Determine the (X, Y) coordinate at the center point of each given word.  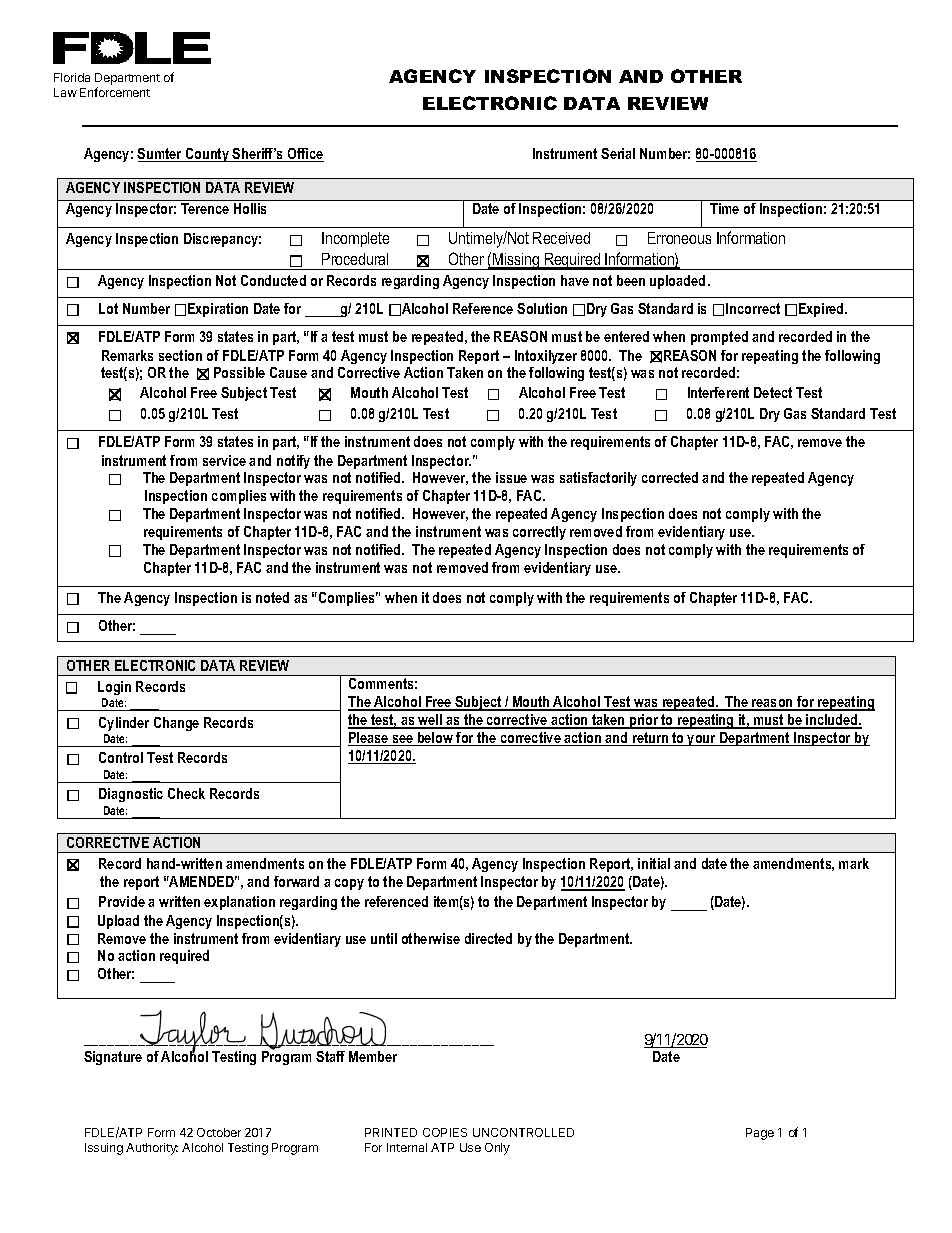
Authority (152, 1149)
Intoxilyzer (546, 357)
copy (349, 884)
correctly (539, 533)
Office (305, 155)
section (180, 355)
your (702, 740)
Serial (618, 153)
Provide (122, 901)
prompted (719, 338)
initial (654, 863)
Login (114, 688)
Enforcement (115, 92)
